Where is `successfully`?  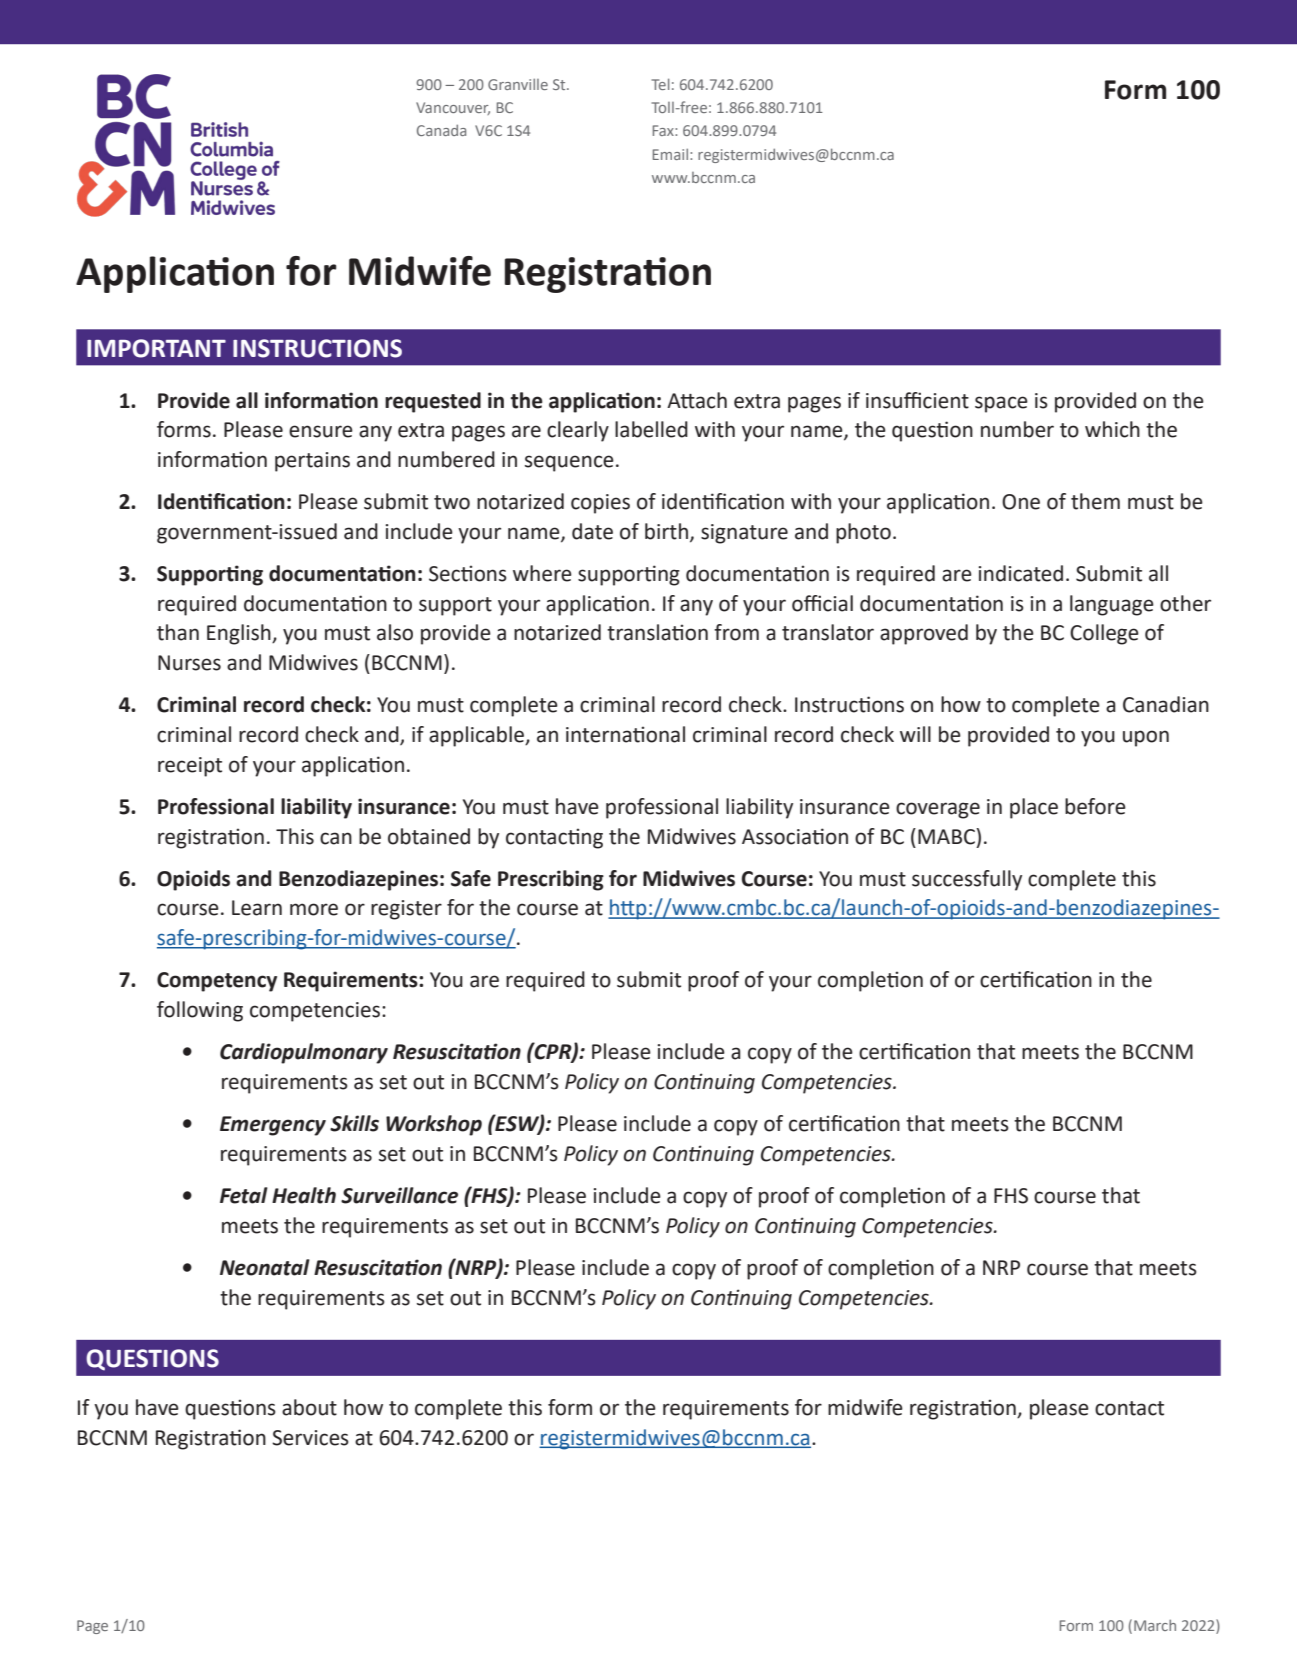 successfully is located at coordinates (967, 880).
